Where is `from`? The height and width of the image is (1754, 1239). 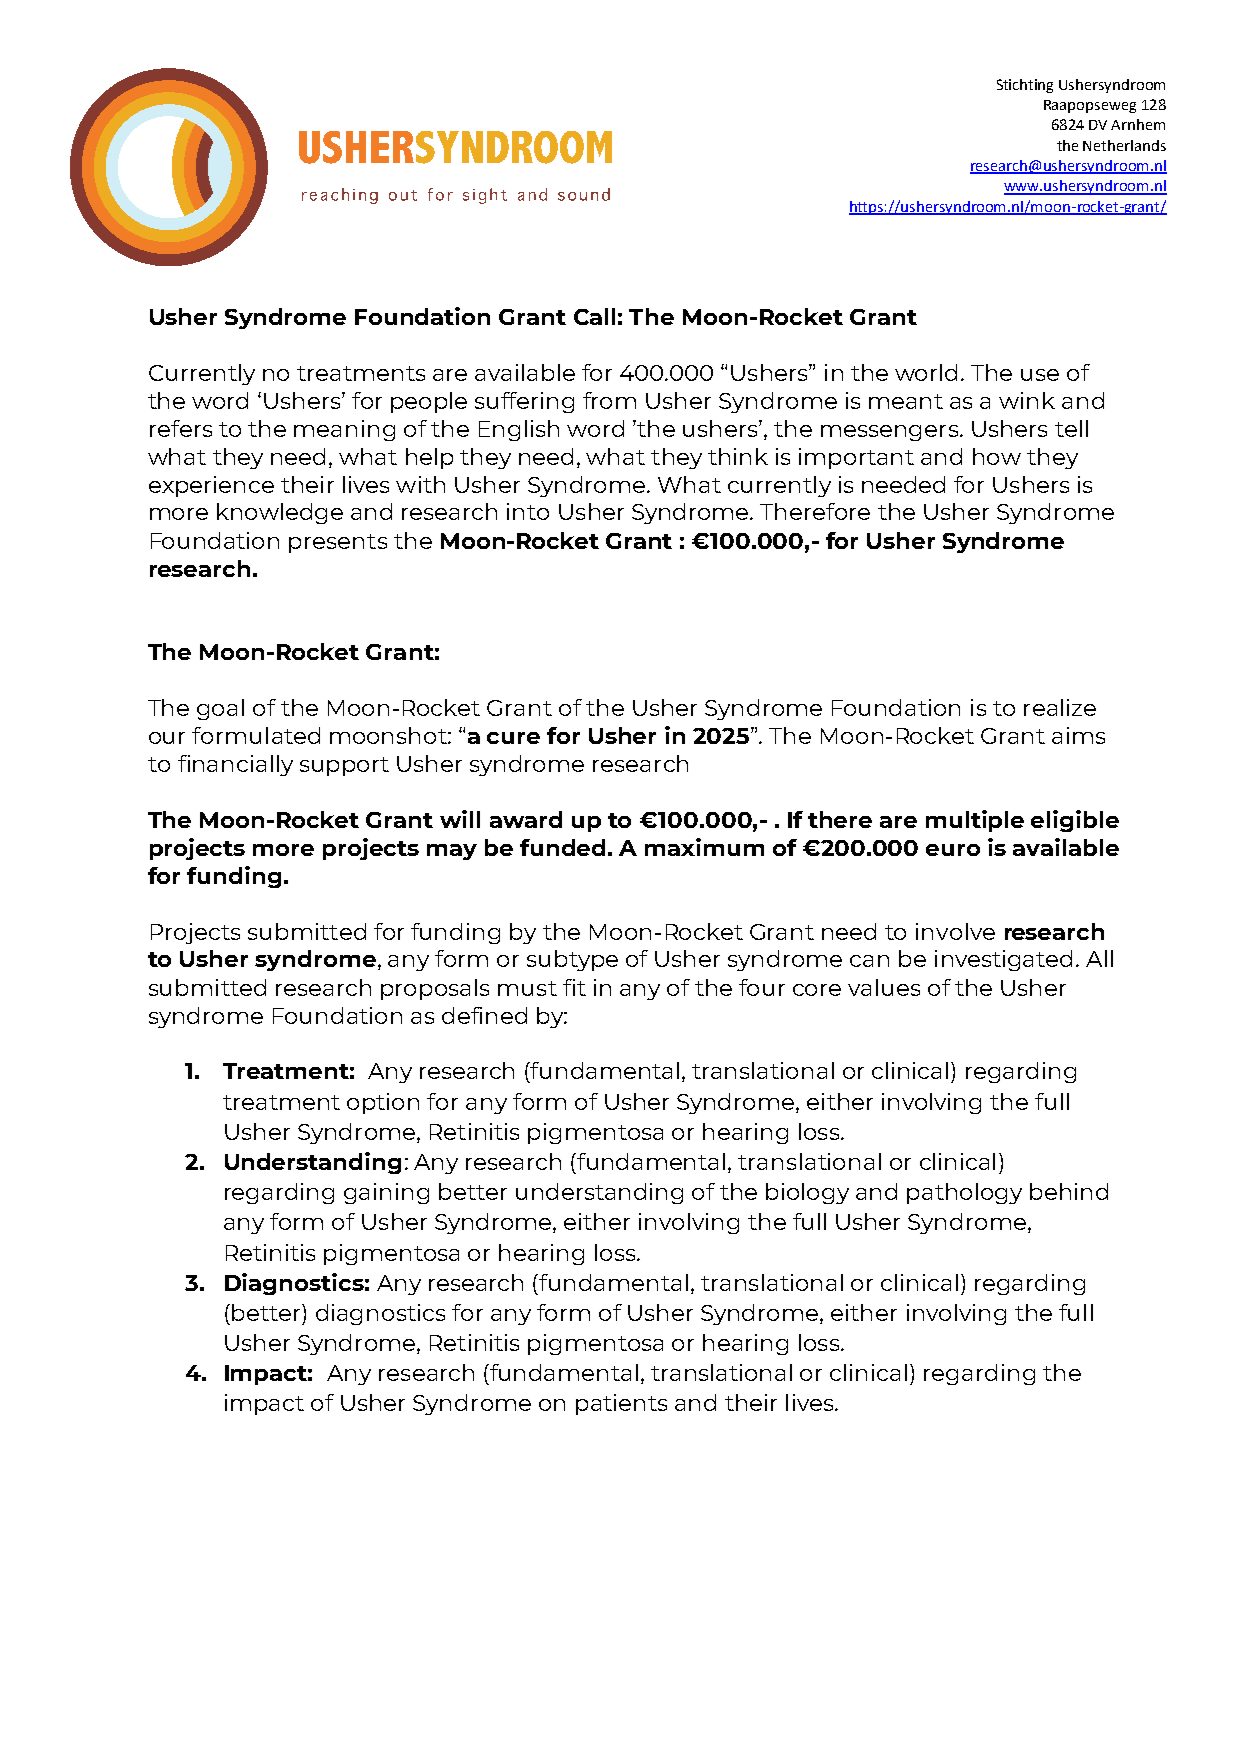
from is located at coordinates (609, 400).
